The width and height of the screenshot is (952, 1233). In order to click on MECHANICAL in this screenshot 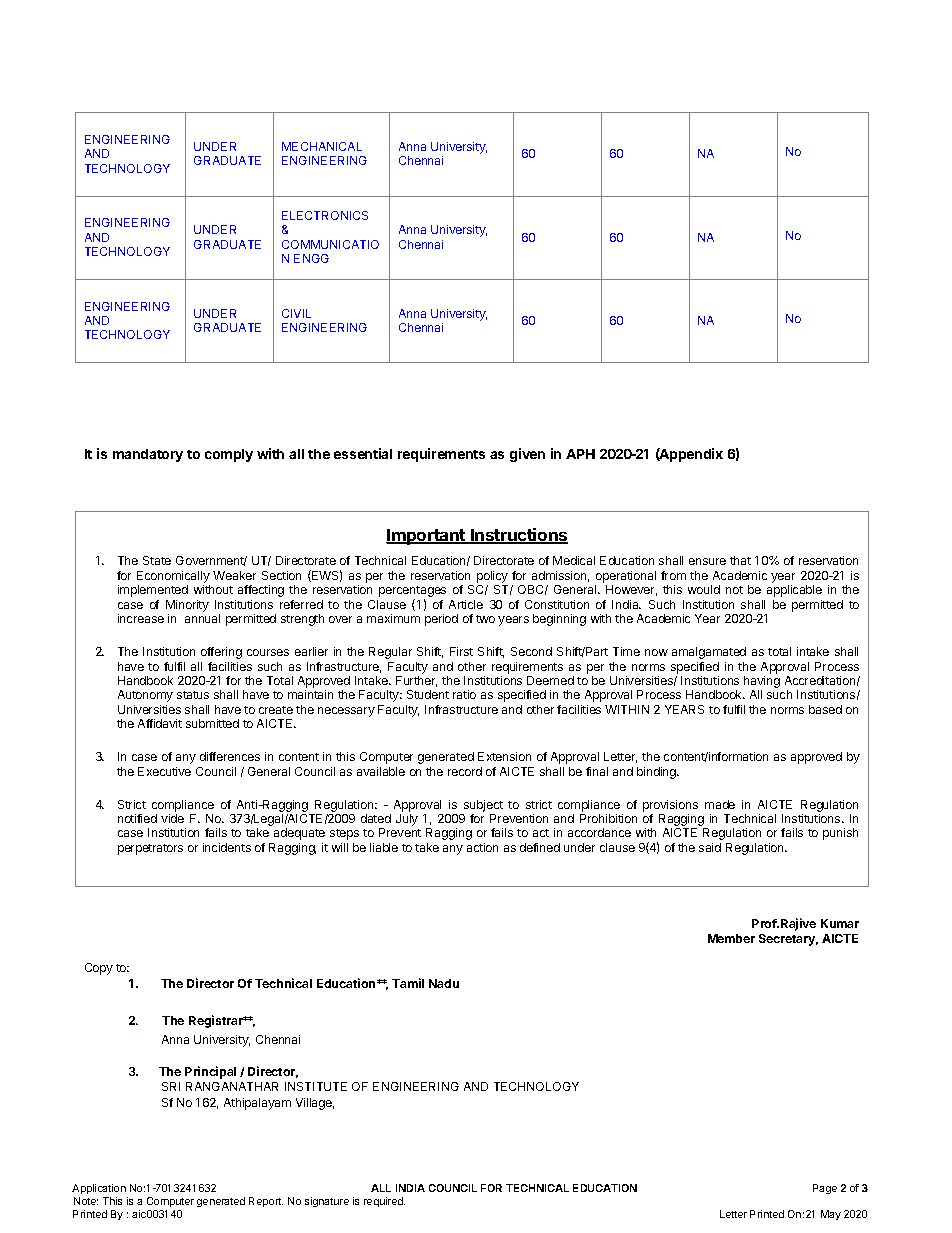, I will do `click(322, 146)`.
